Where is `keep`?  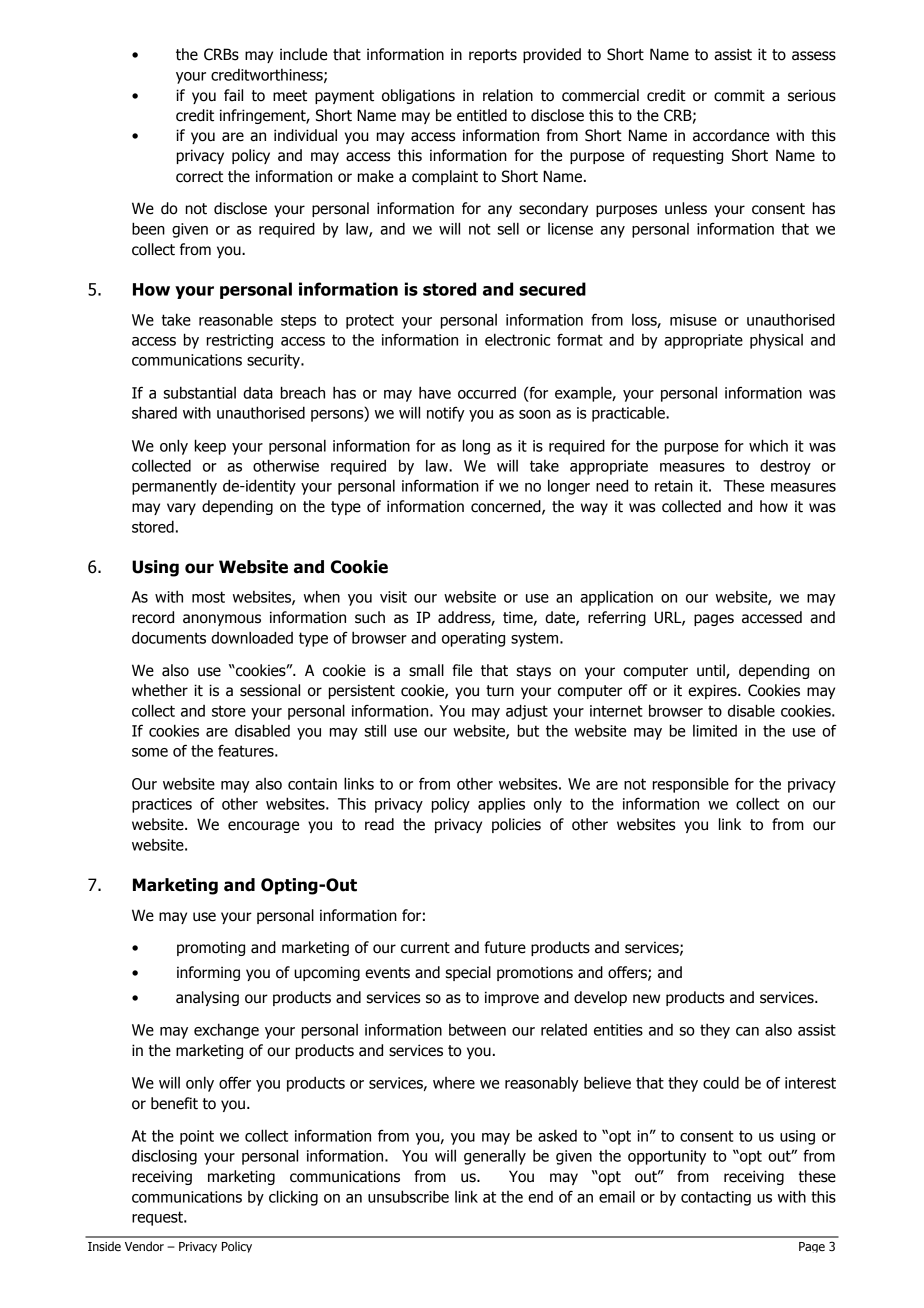 keep is located at coordinates (210, 447).
